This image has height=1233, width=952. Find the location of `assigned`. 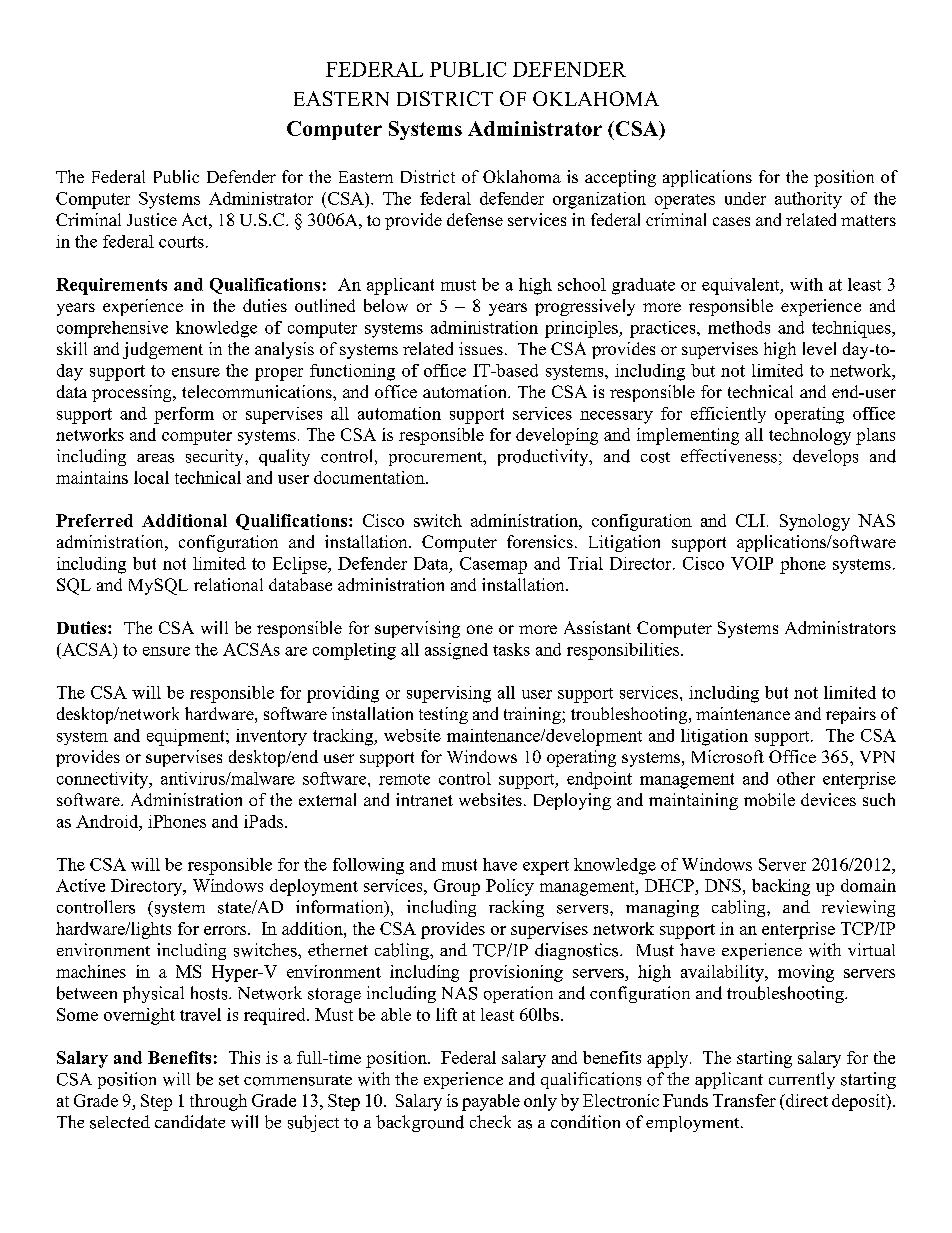

assigned is located at coordinates (456, 651).
